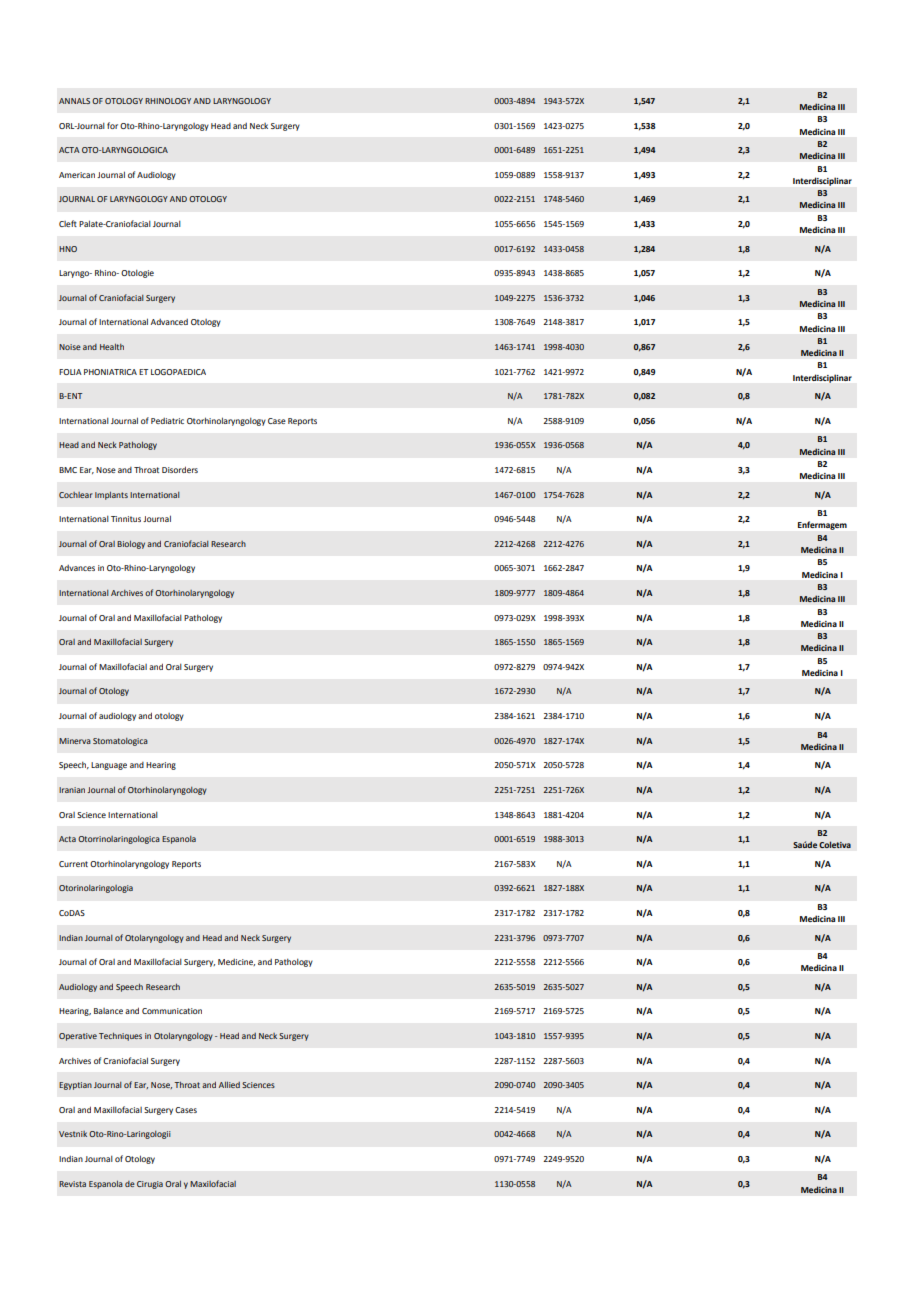 The width and height of the screenshot is (924, 1308). Describe the element at coordinates (72, 1184) in the screenshot. I see `Revista` at that location.
